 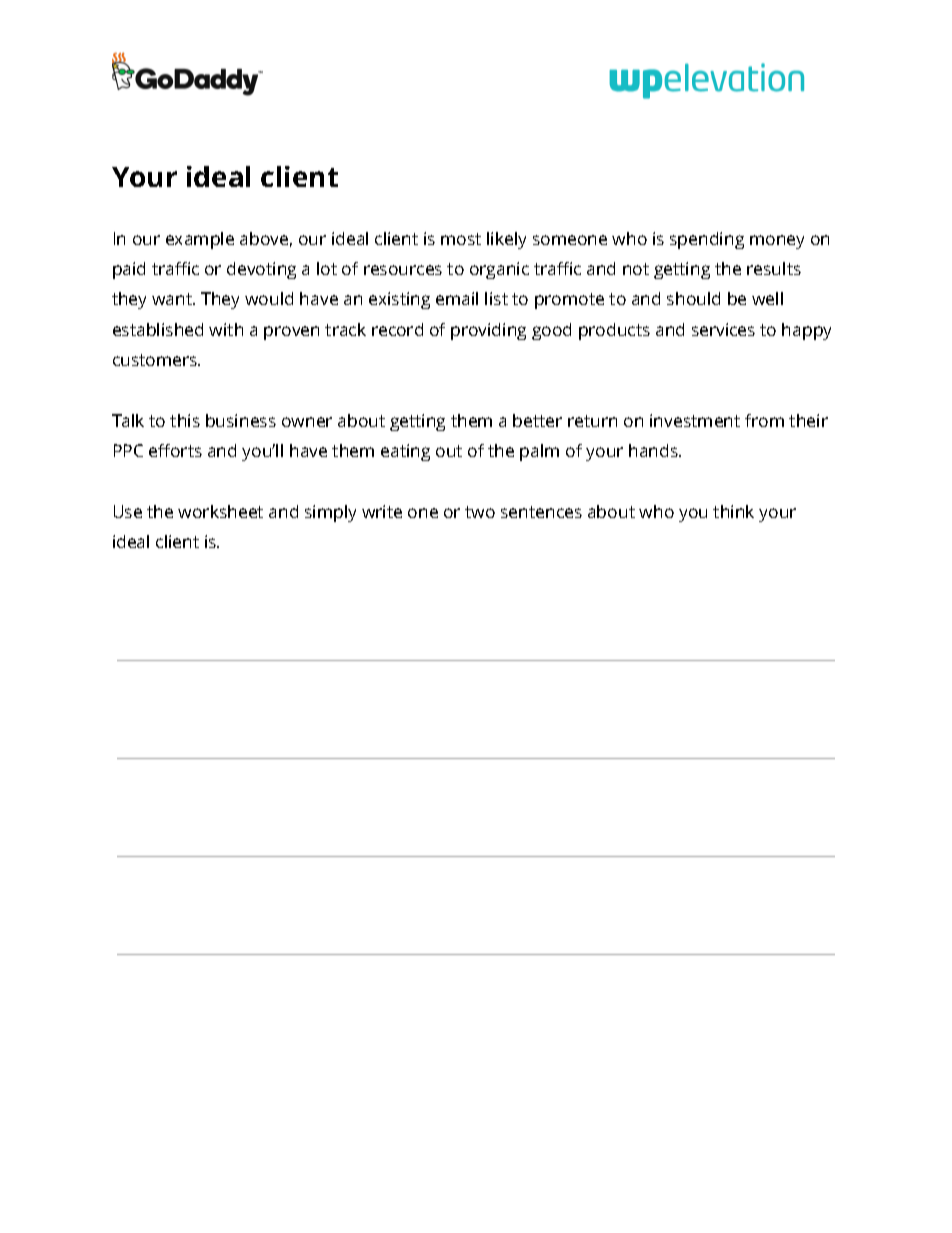 What do you see at coordinates (693, 298) in the screenshot?
I see `should` at bounding box center [693, 298].
